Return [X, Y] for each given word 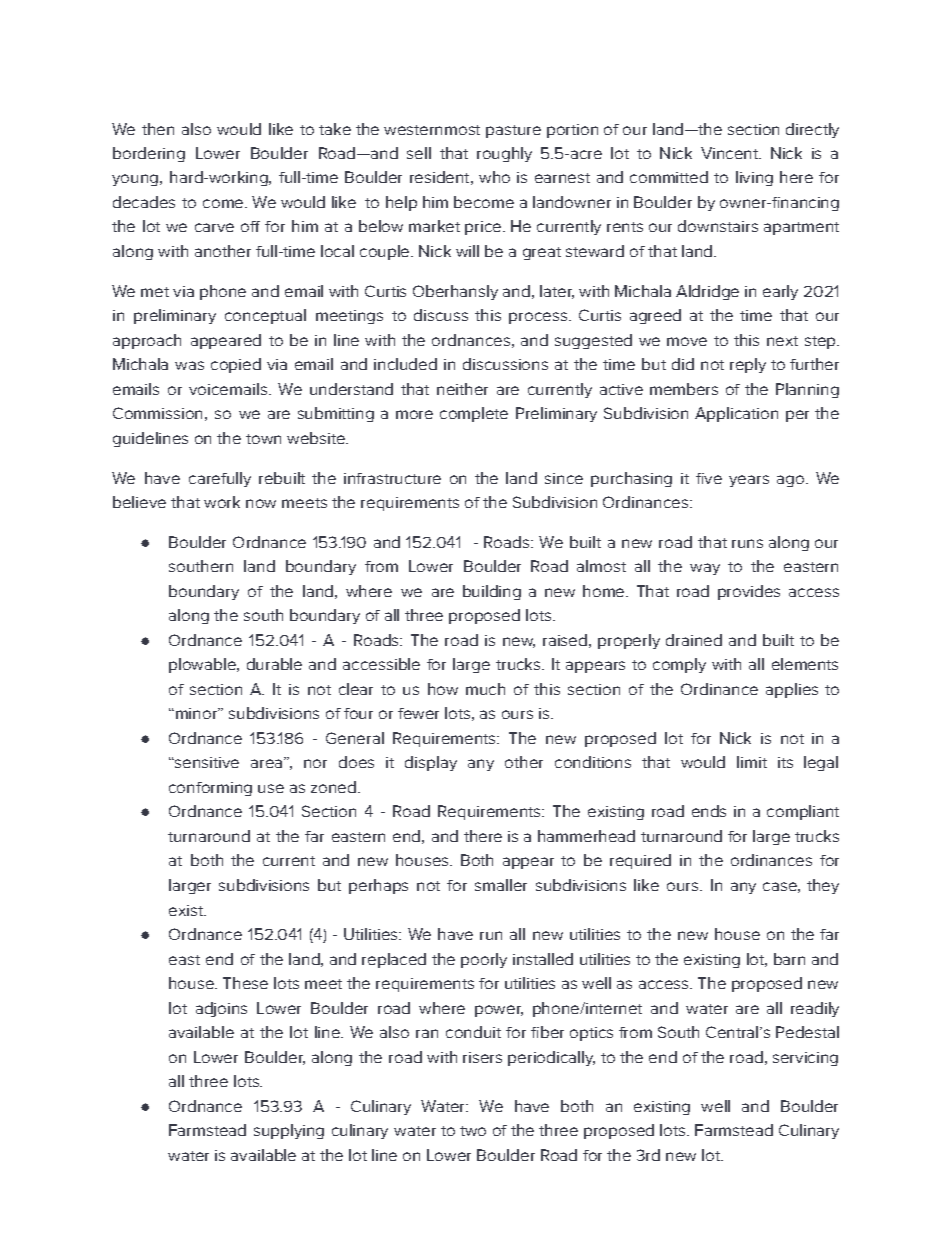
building [492, 592]
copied [236, 365]
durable [274, 664]
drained [694, 640]
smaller [501, 885]
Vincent [730, 153]
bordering [149, 154]
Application [736, 414]
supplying [289, 1131]
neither [462, 389]
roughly [504, 154]
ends [709, 811]
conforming [210, 789]
